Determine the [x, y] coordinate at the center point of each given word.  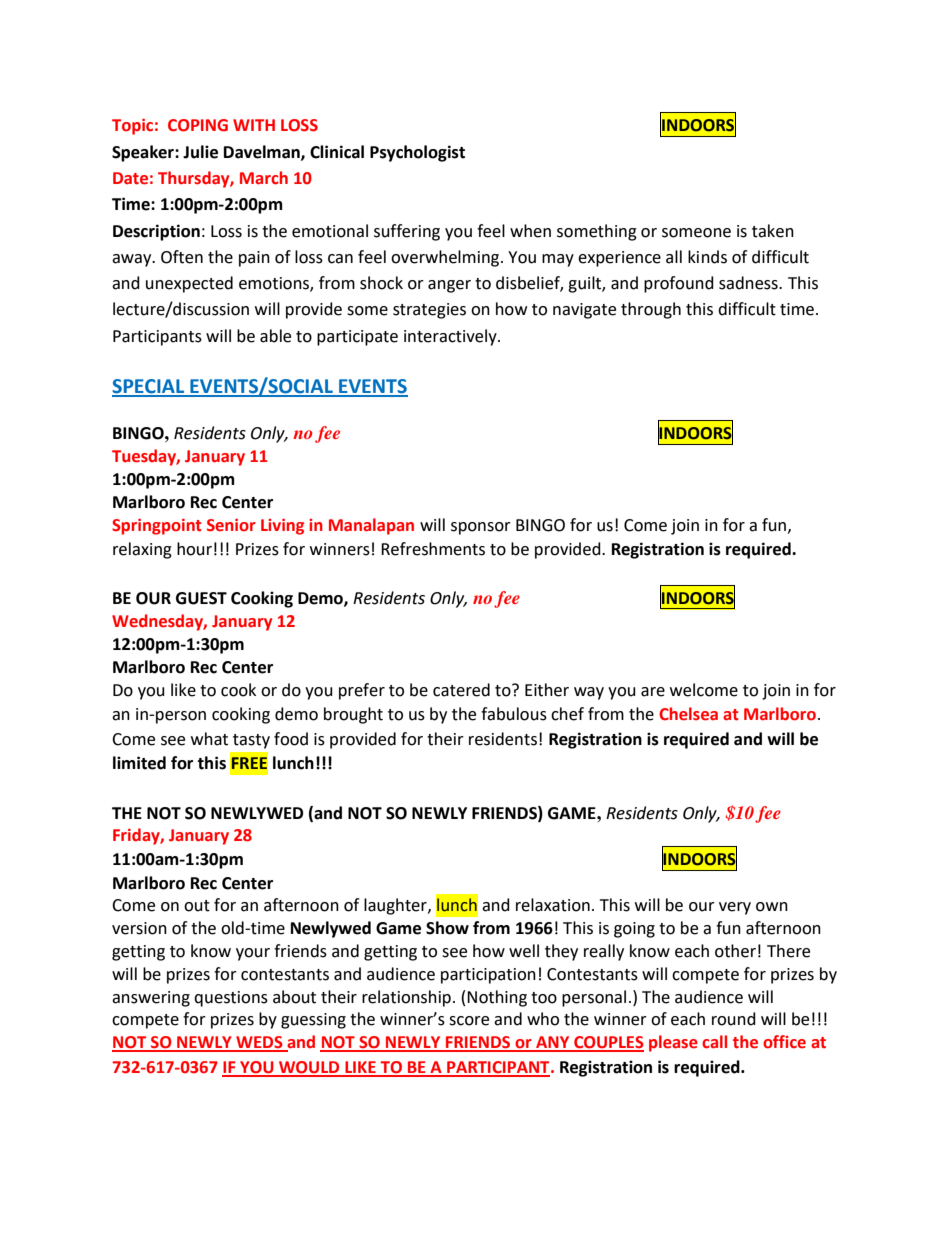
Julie [200, 152]
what [209, 739]
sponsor [481, 528]
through [651, 310]
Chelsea [688, 714]
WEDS [259, 1043]
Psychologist [417, 153]
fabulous [514, 714]
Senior [231, 525]
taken [773, 231]
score [469, 1021]
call [714, 1042]
